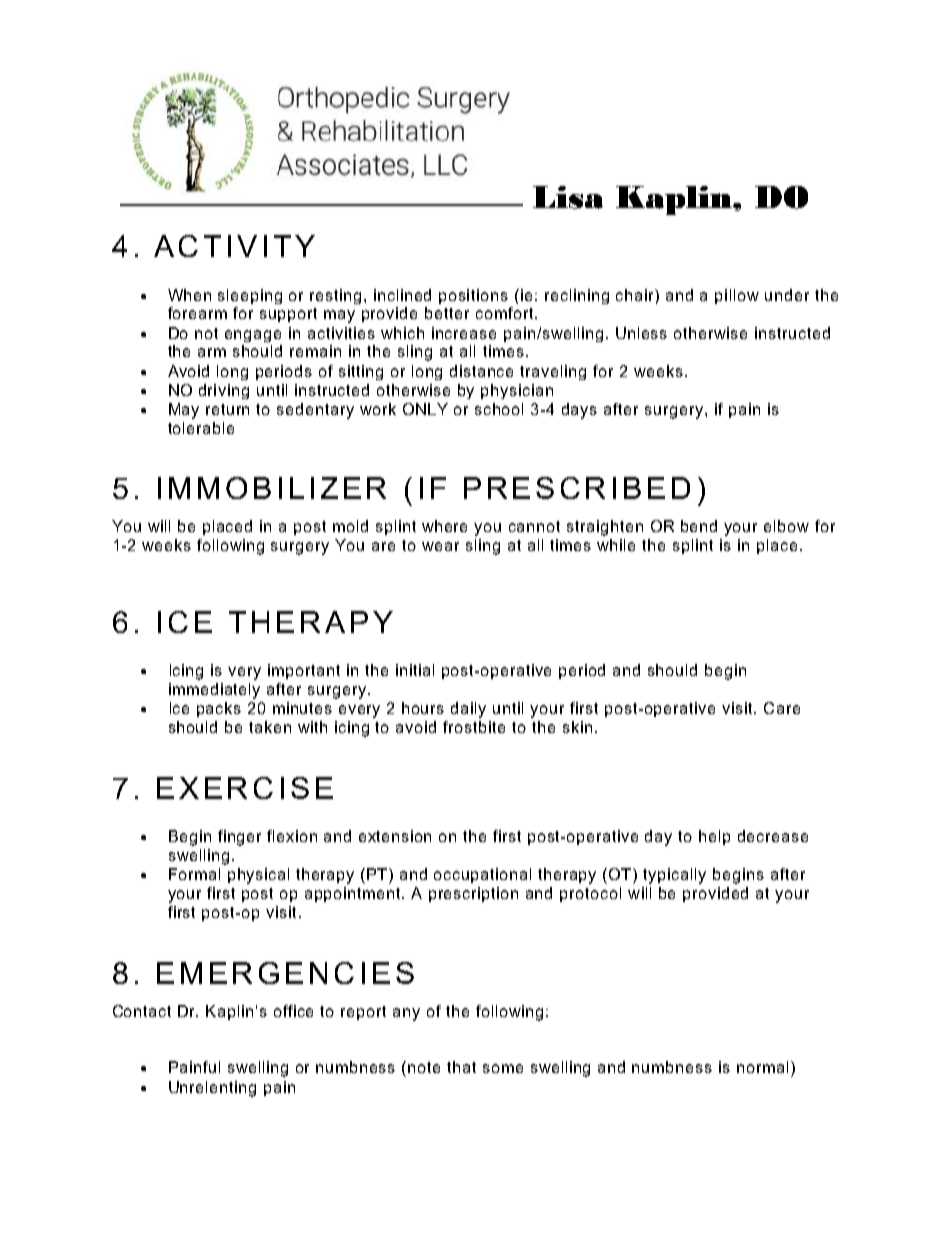 Image resolution: width=952 pixels, height=1233 pixels. Describe the element at coordinates (461, 1067) in the page. I see `that` at that location.
